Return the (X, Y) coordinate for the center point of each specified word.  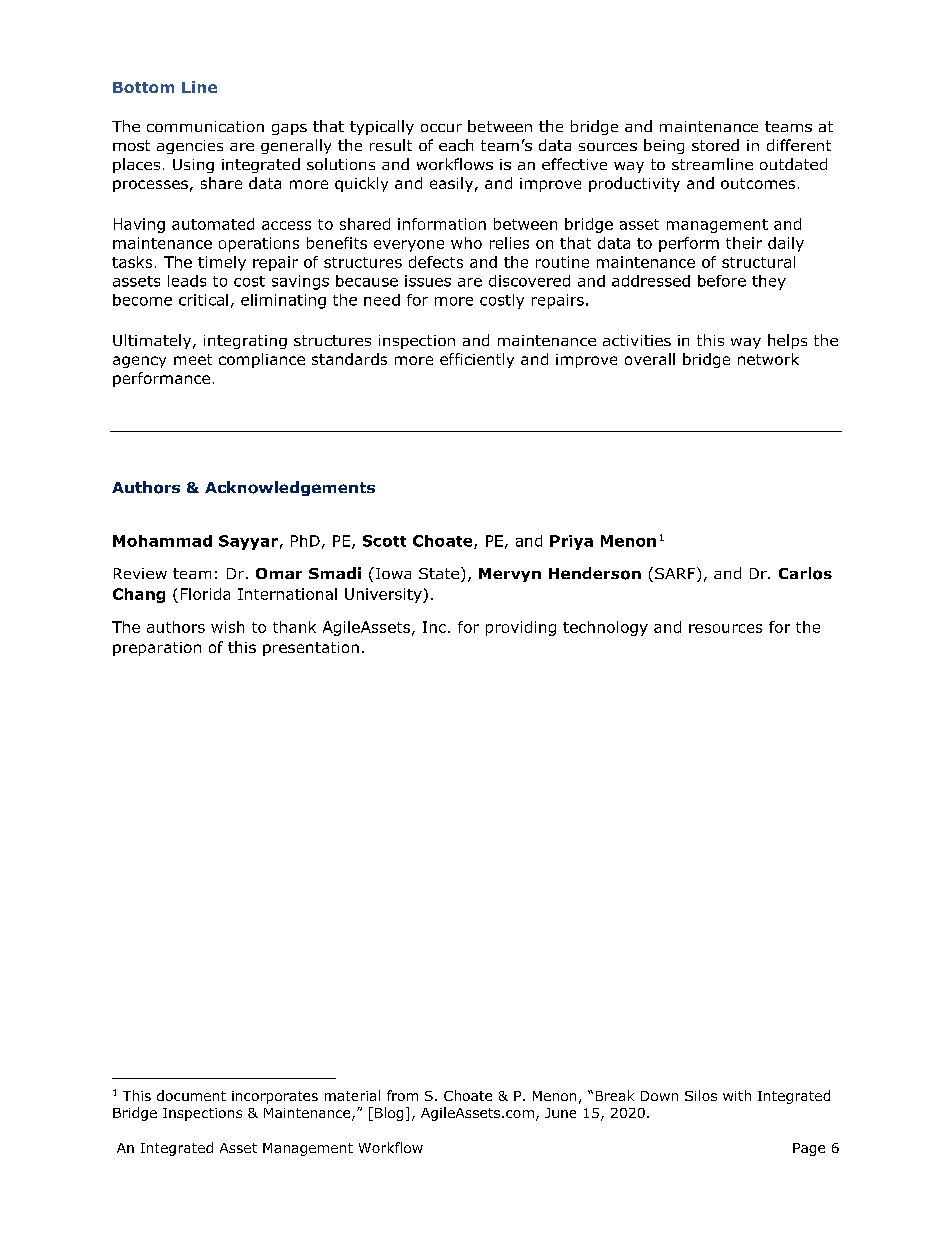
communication (205, 126)
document (191, 1095)
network (768, 359)
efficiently (477, 360)
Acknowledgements (290, 488)
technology (605, 628)
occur (441, 128)
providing (521, 628)
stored (715, 145)
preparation (157, 649)
